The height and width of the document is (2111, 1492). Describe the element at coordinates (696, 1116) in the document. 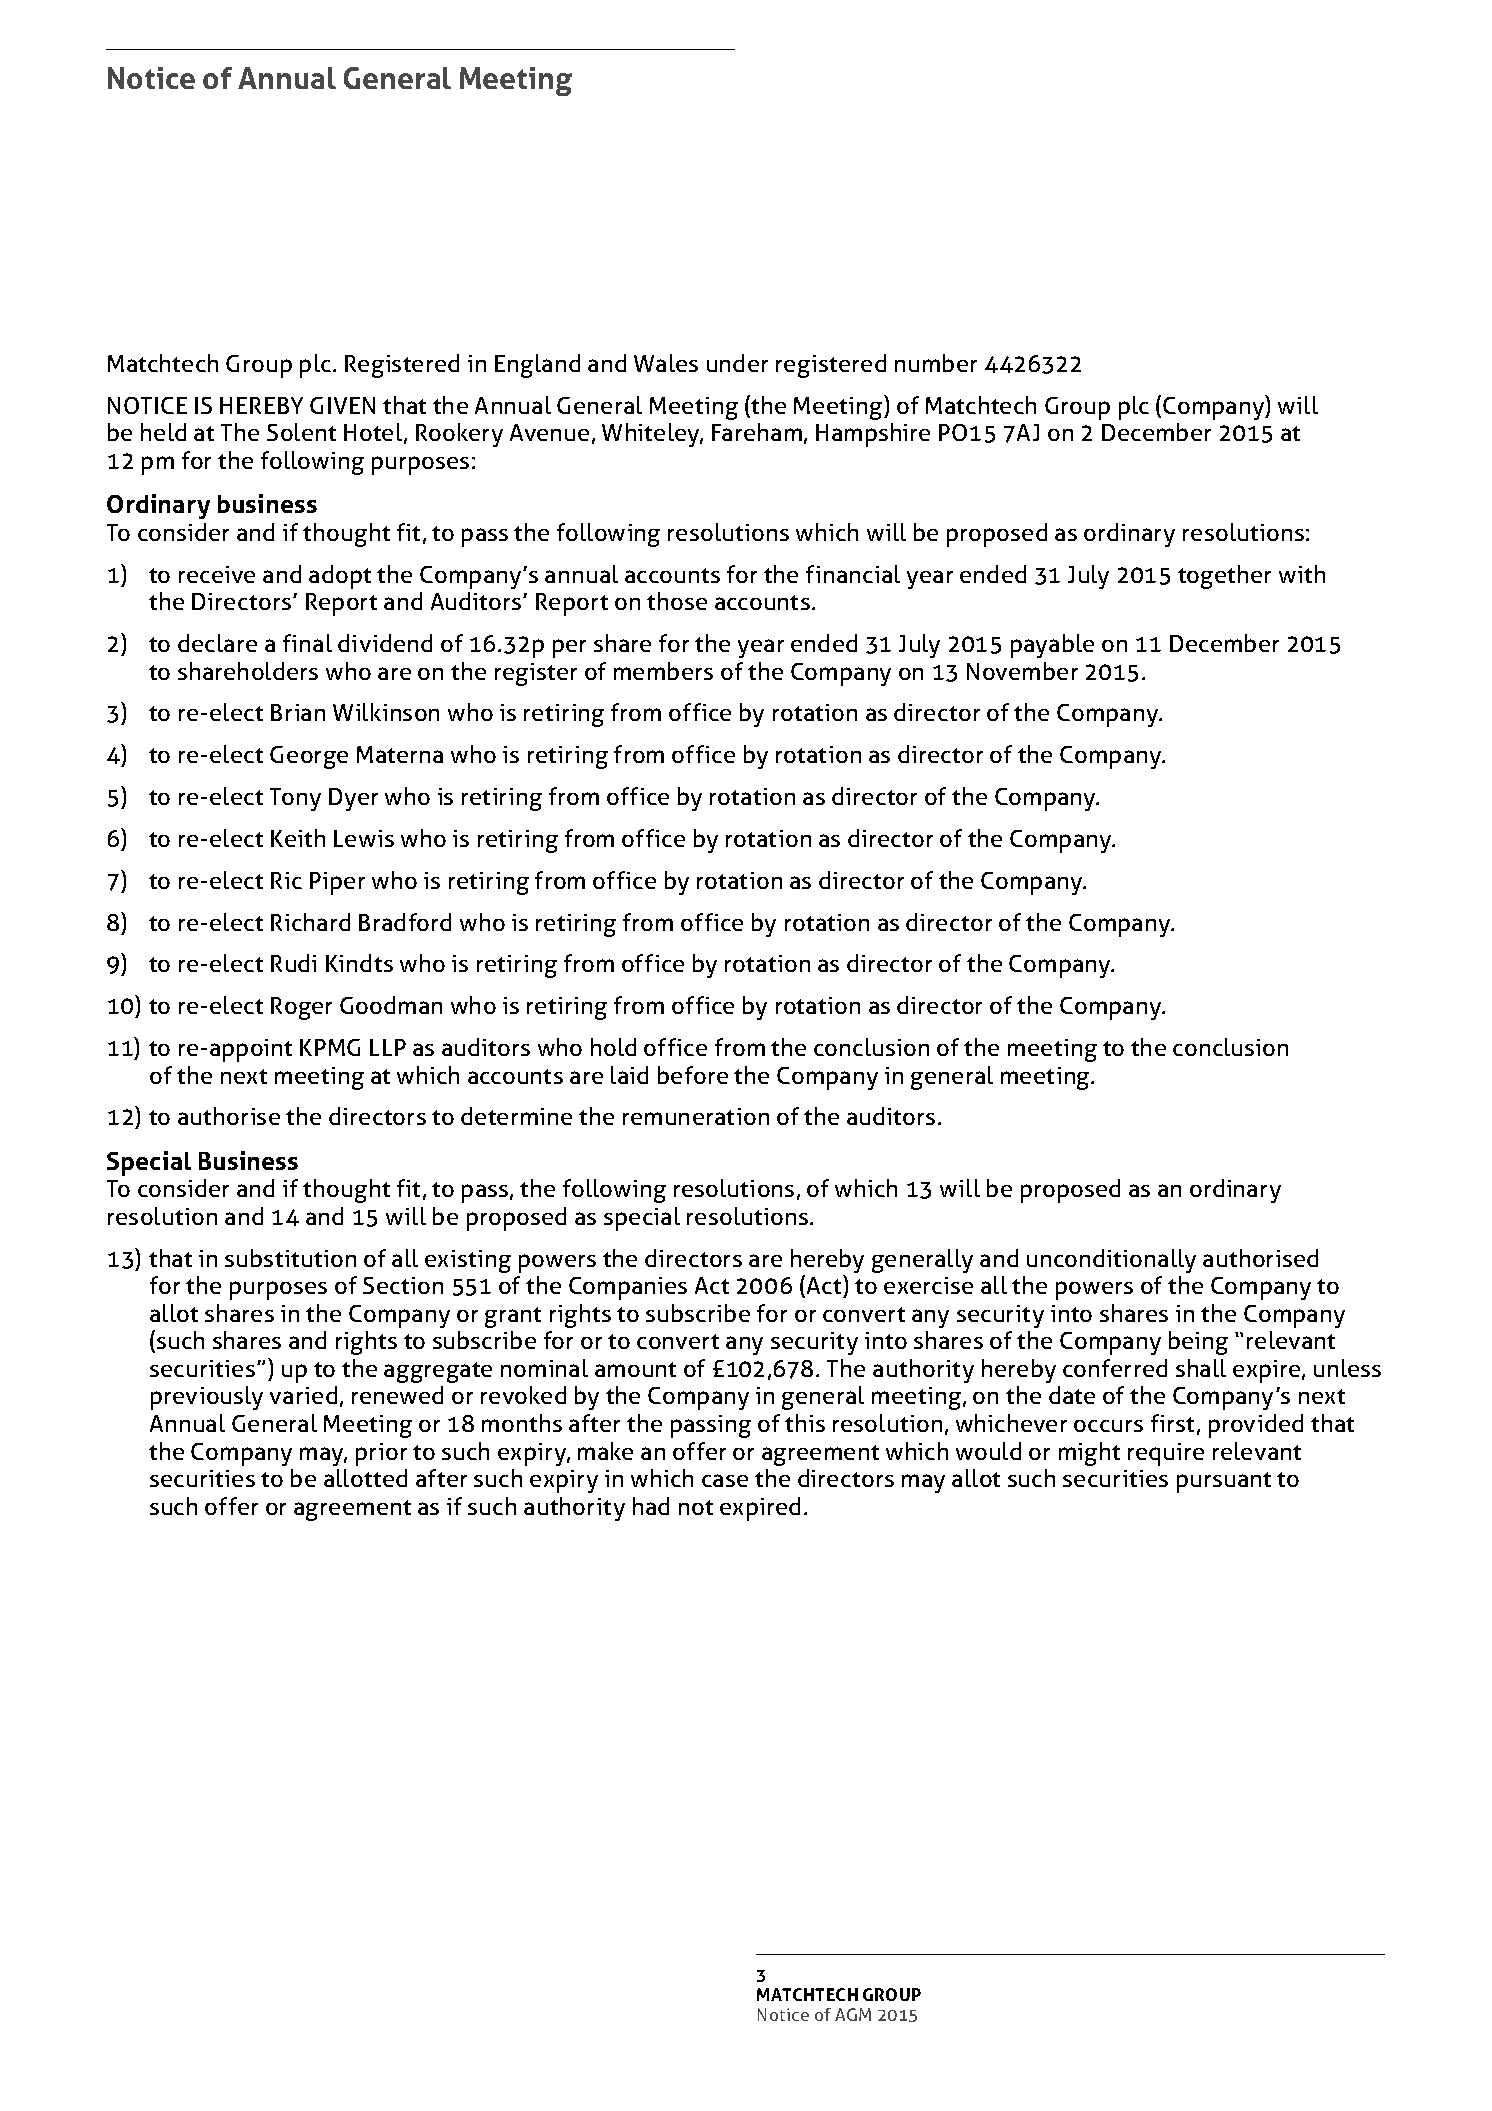

I see `remuneration` at that location.
